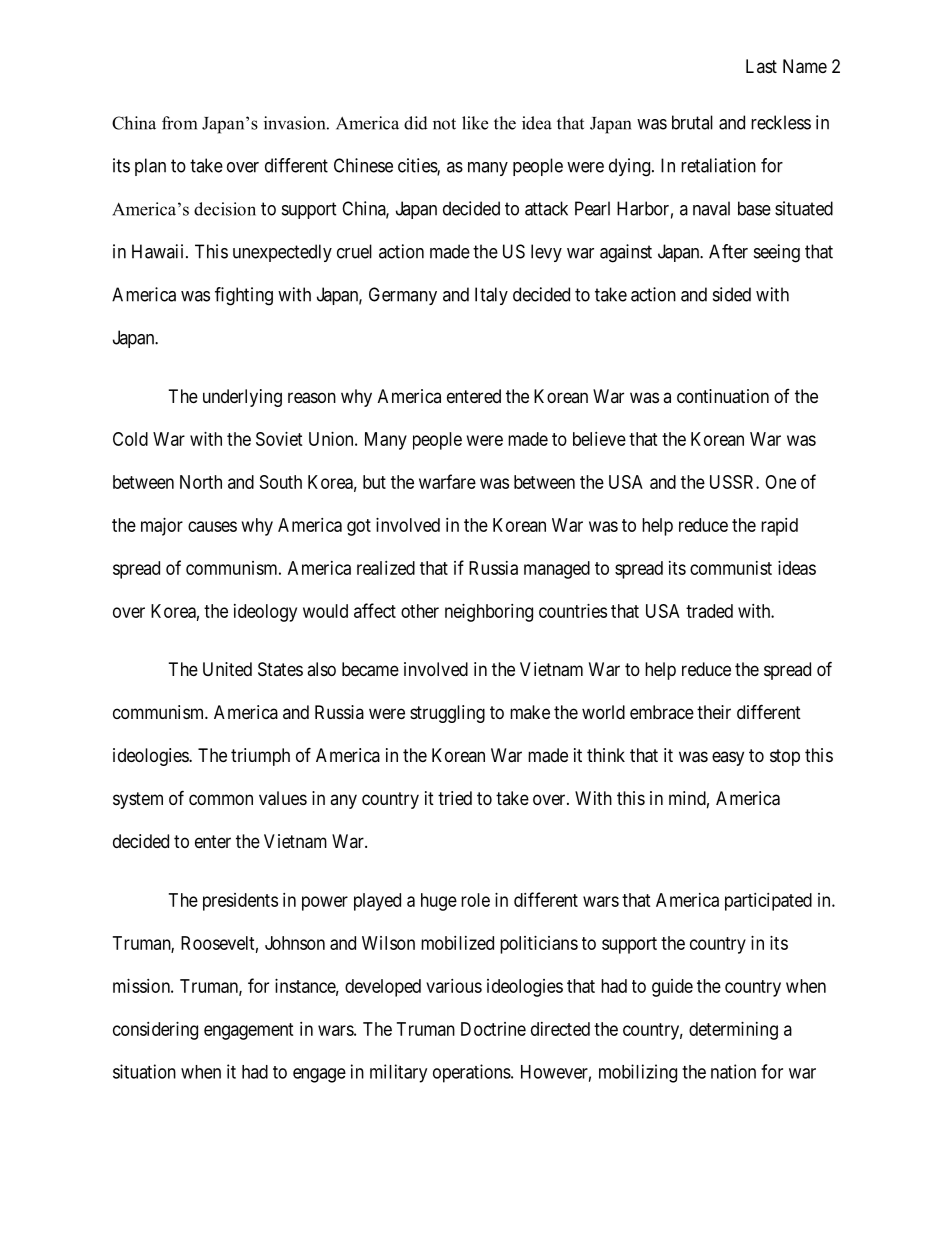  Describe the element at coordinates (731, 568) in the screenshot. I see `communist` at that location.
